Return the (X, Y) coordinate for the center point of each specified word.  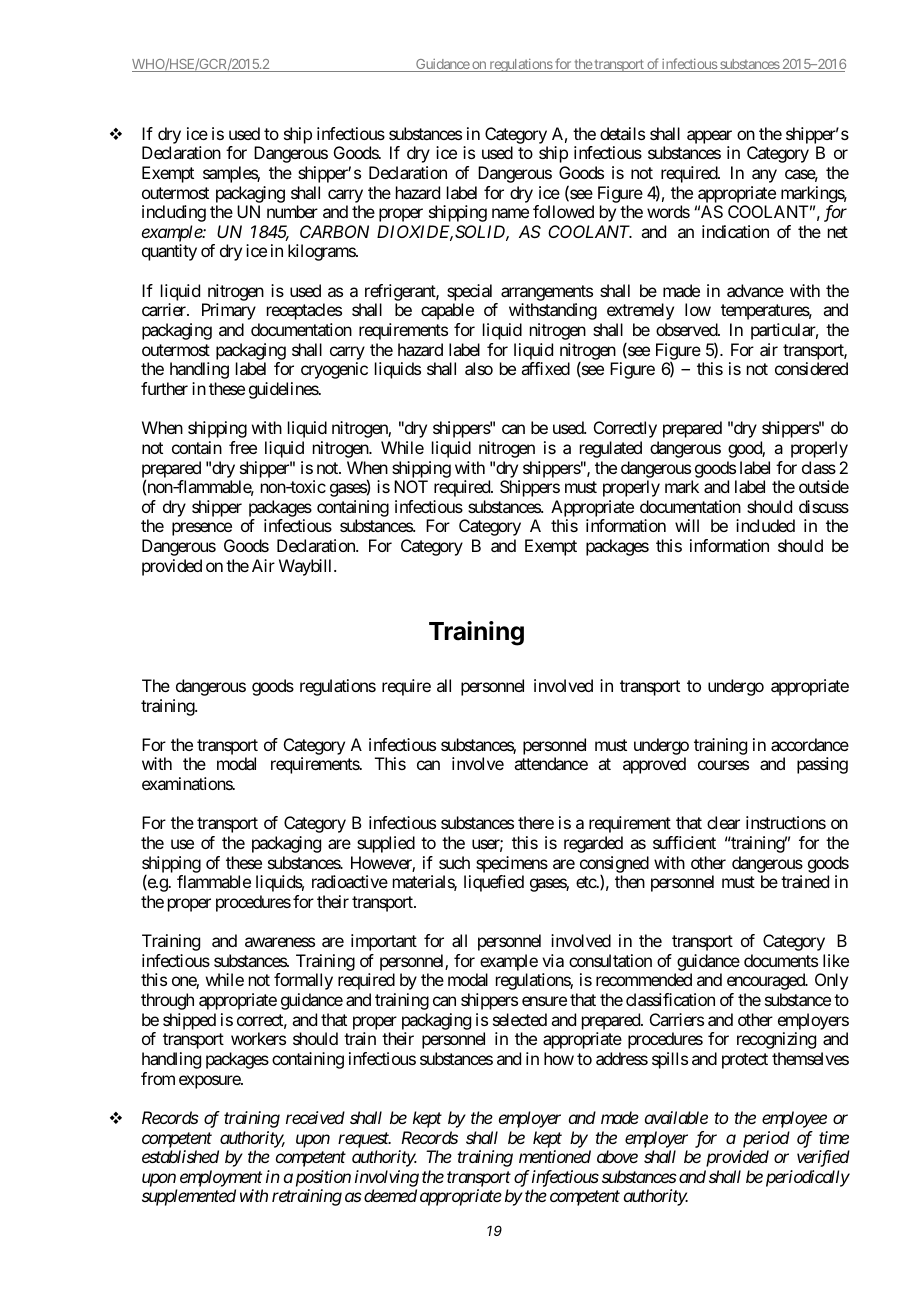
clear (723, 822)
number (292, 211)
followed (563, 211)
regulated (611, 449)
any (764, 176)
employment (221, 1178)
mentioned (555, 1156)
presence (202, 529)
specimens (512, 864)
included (765, 525)
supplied (386, 844)
